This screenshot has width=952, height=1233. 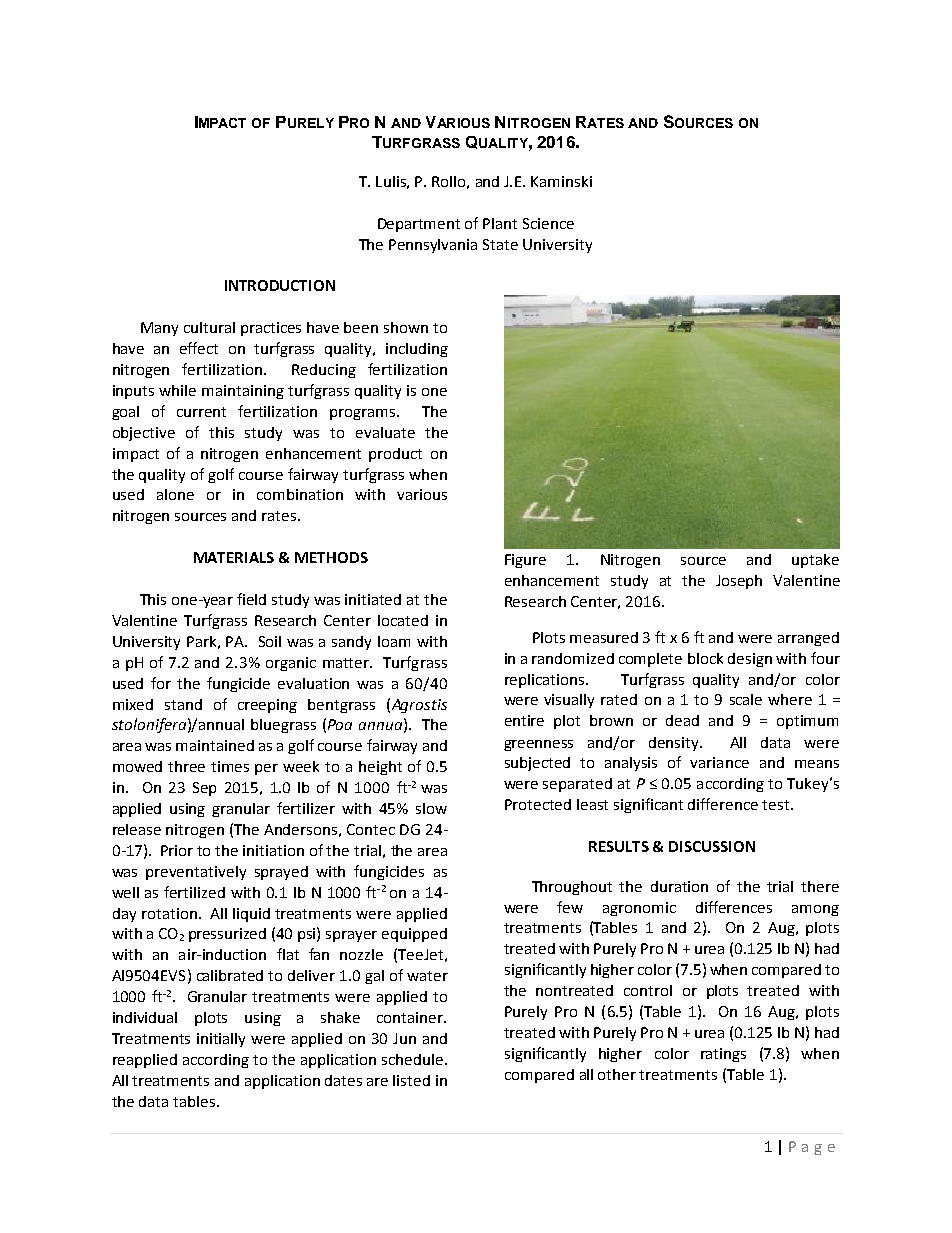 What do you see at coordinates (280, 285) in the screenshot?
I see `INTRODUCTION` at bounding box center [280, 285].
